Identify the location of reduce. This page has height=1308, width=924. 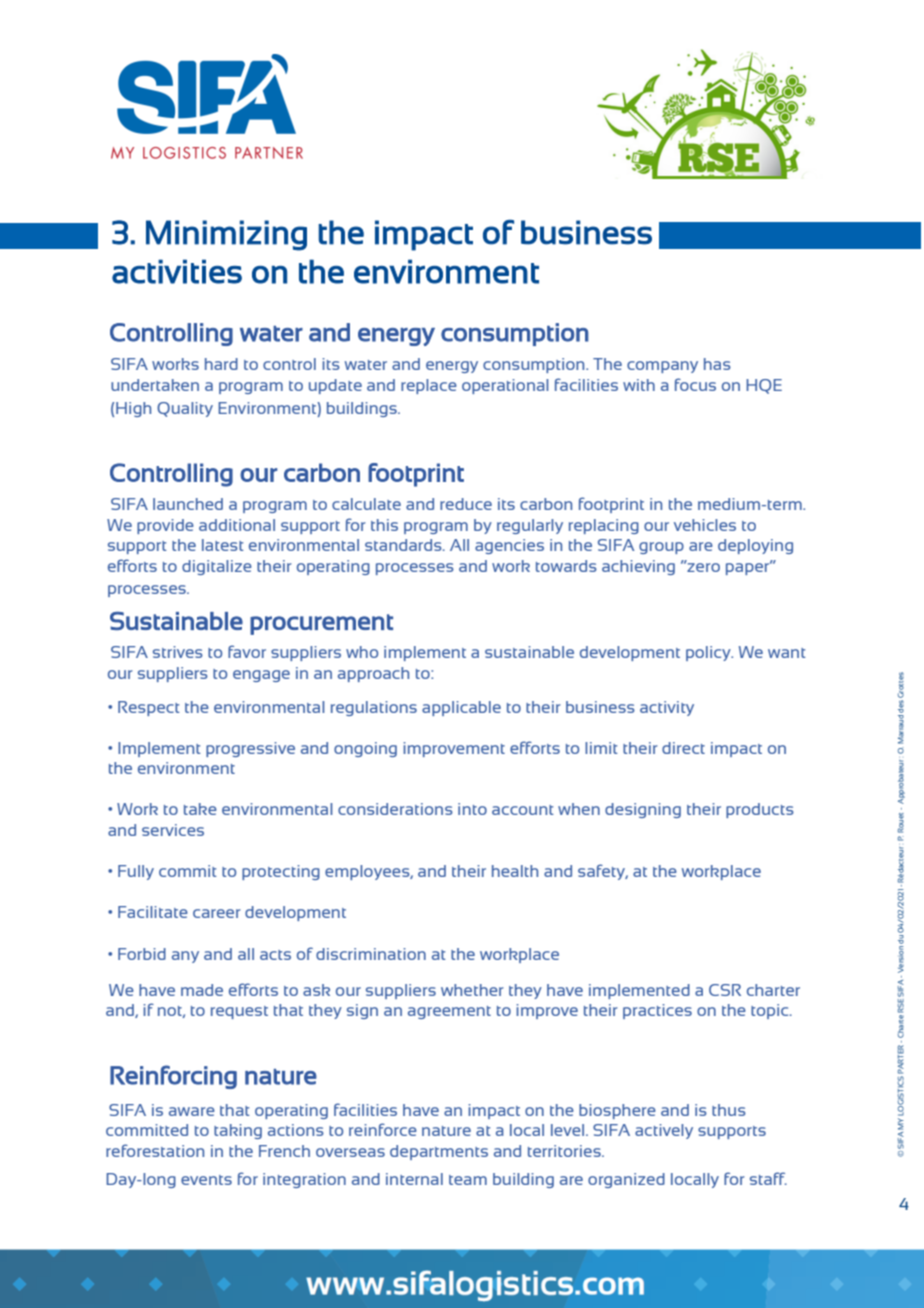
(466, 504).
